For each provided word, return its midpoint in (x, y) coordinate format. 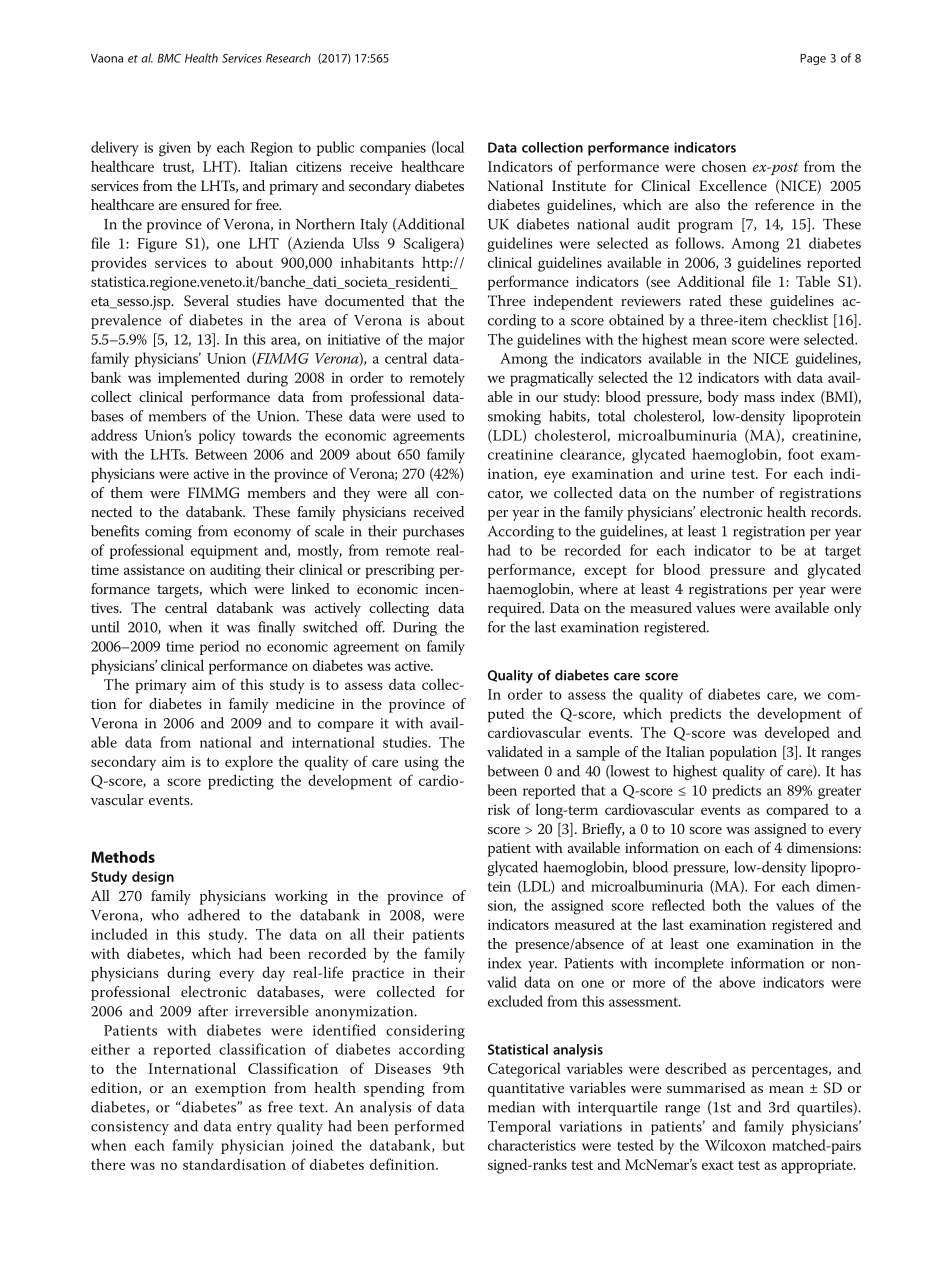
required (516, 609)
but (454, 1145)
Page (813, 59)
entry (254, 1128)
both (727, 905)
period (219, 647)
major (446, 341)
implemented (199, 379)
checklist (800, 320)
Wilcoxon (735, 1145)
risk (499, 809)
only (848, 609)
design (153, 878)
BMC (169, 58)
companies (393, 149)
